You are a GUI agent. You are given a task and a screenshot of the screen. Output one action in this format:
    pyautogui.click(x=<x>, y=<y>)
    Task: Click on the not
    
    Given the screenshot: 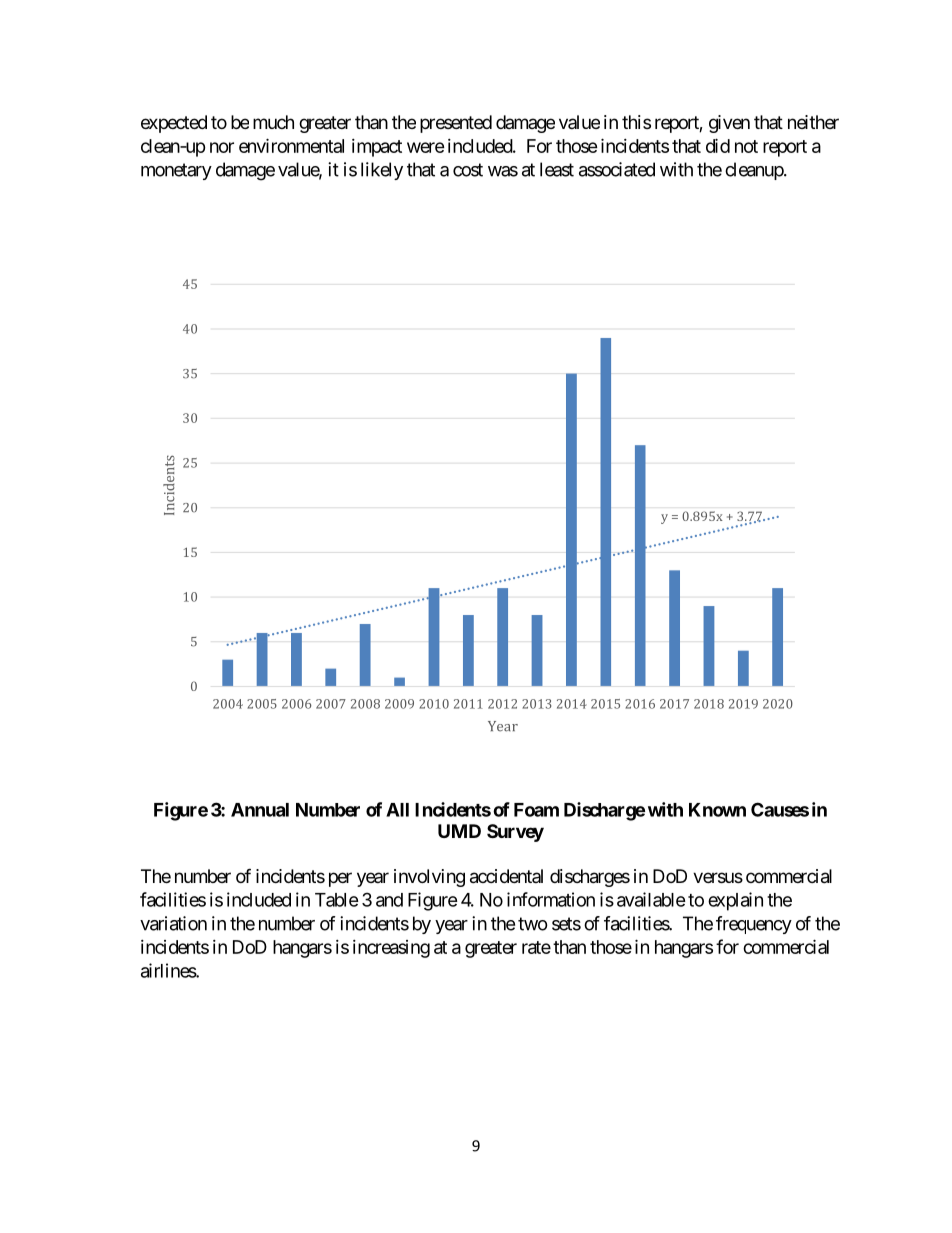 What is the action you would take?
    pyautogui.click(x=746, y=146)
